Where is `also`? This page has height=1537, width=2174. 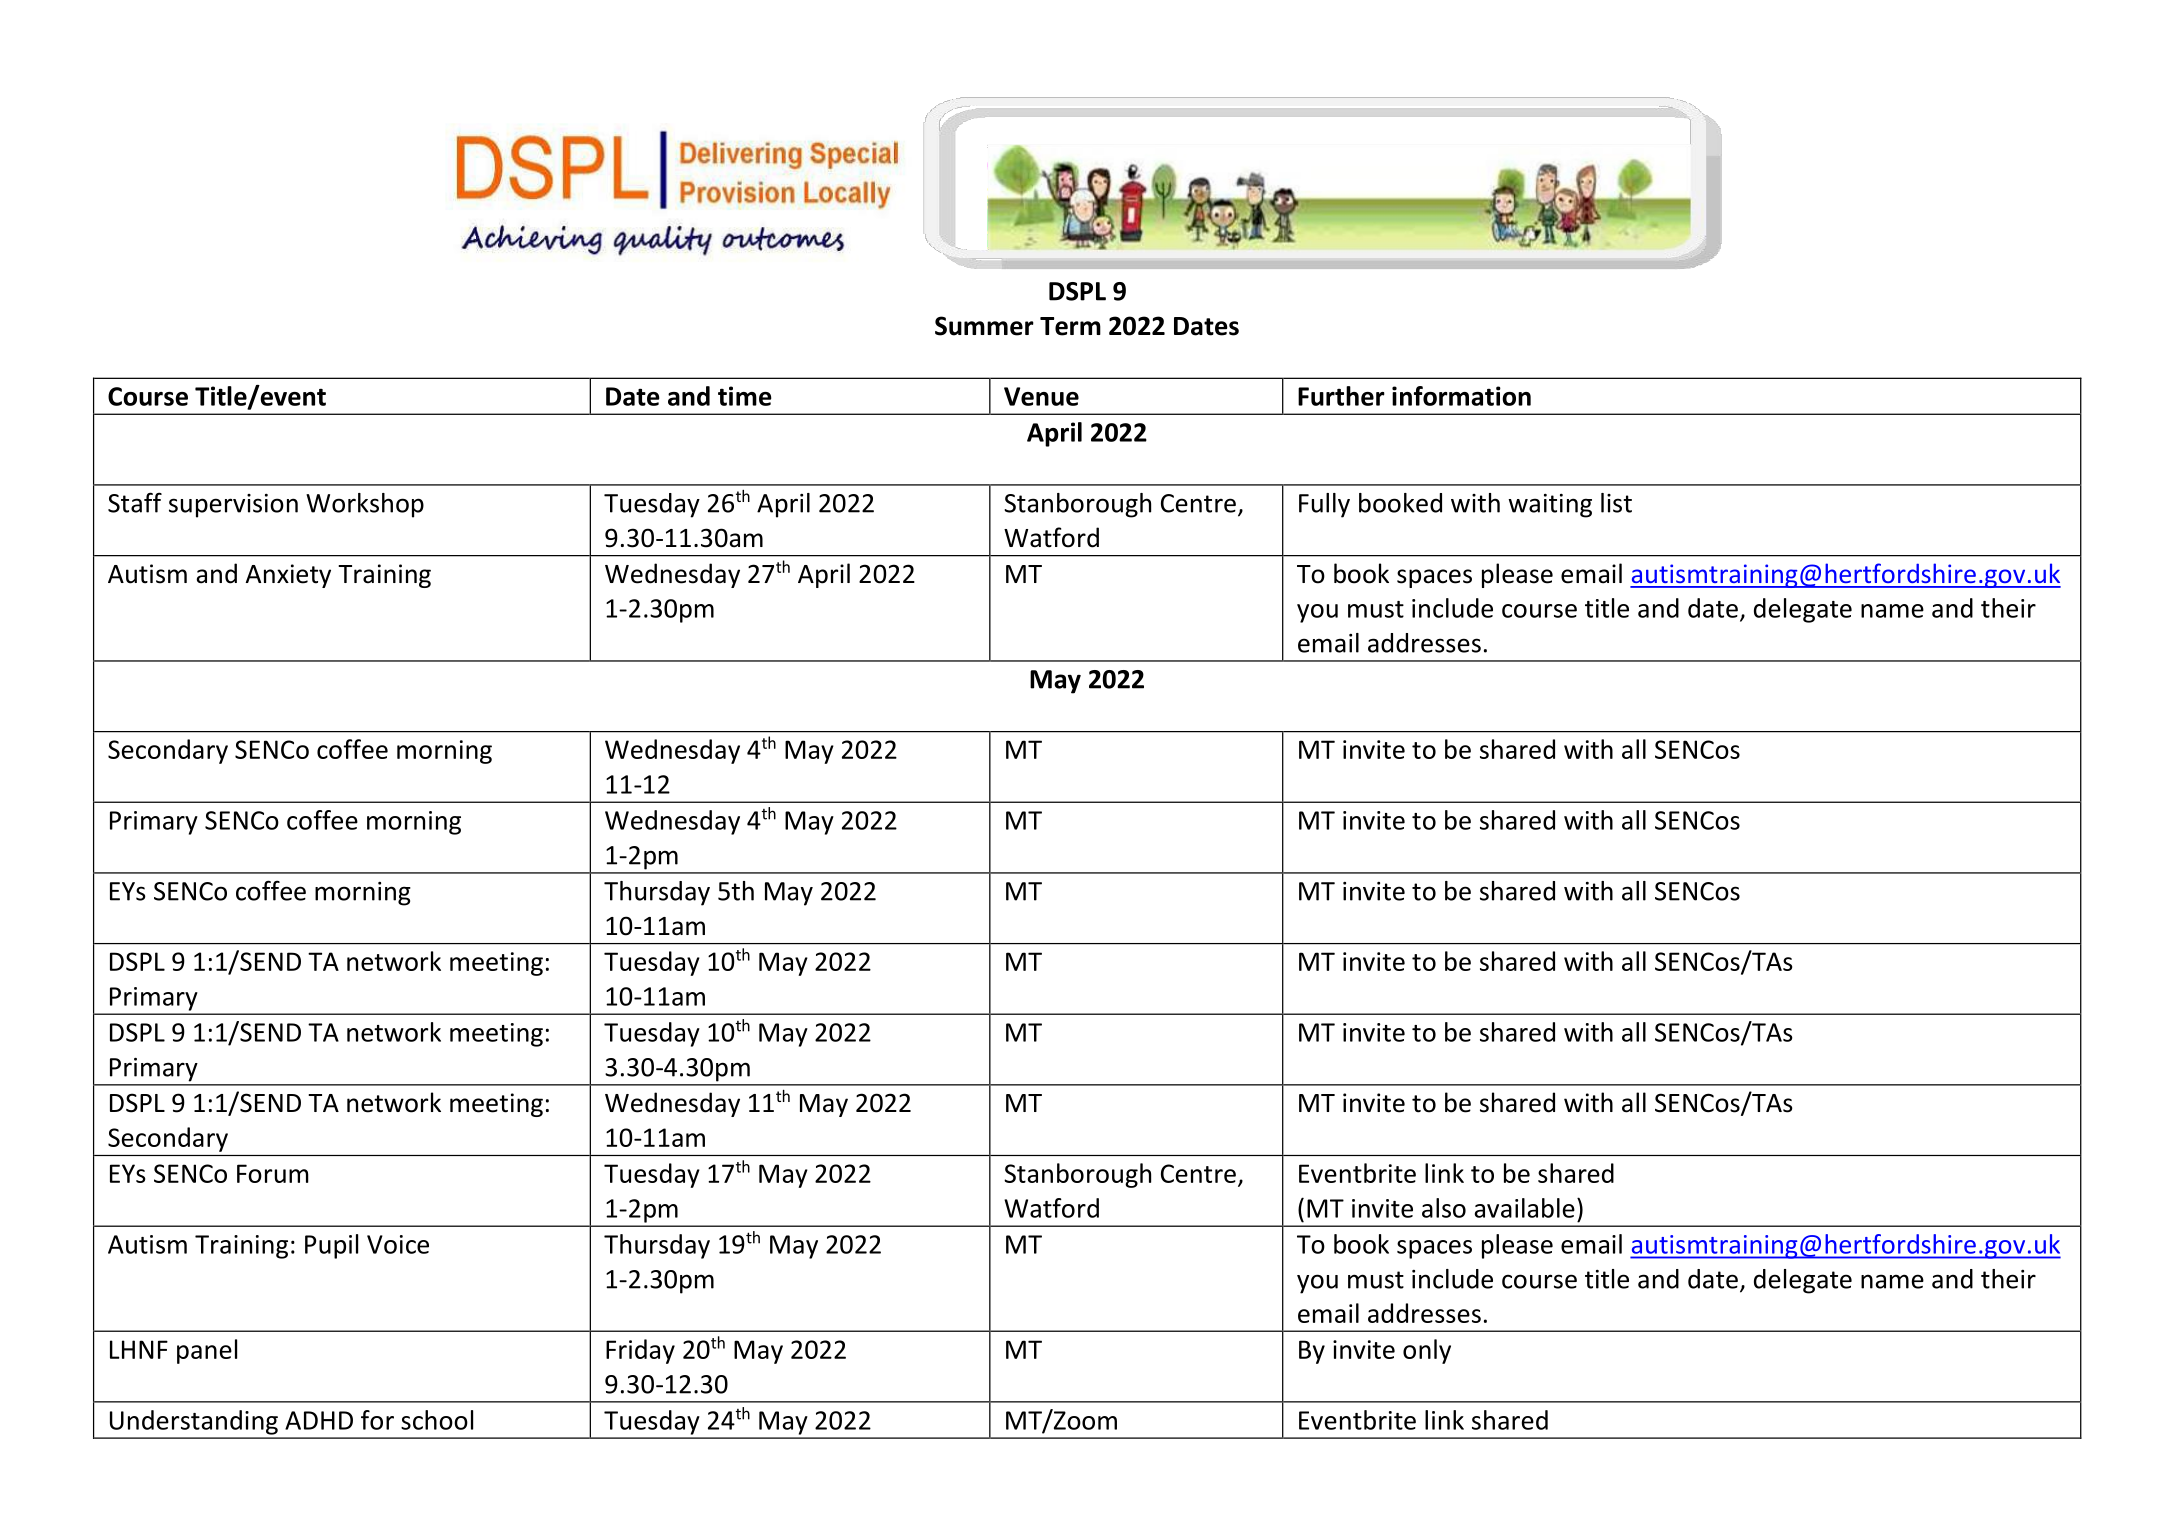 also is located at coordinates (1444, 1208).
